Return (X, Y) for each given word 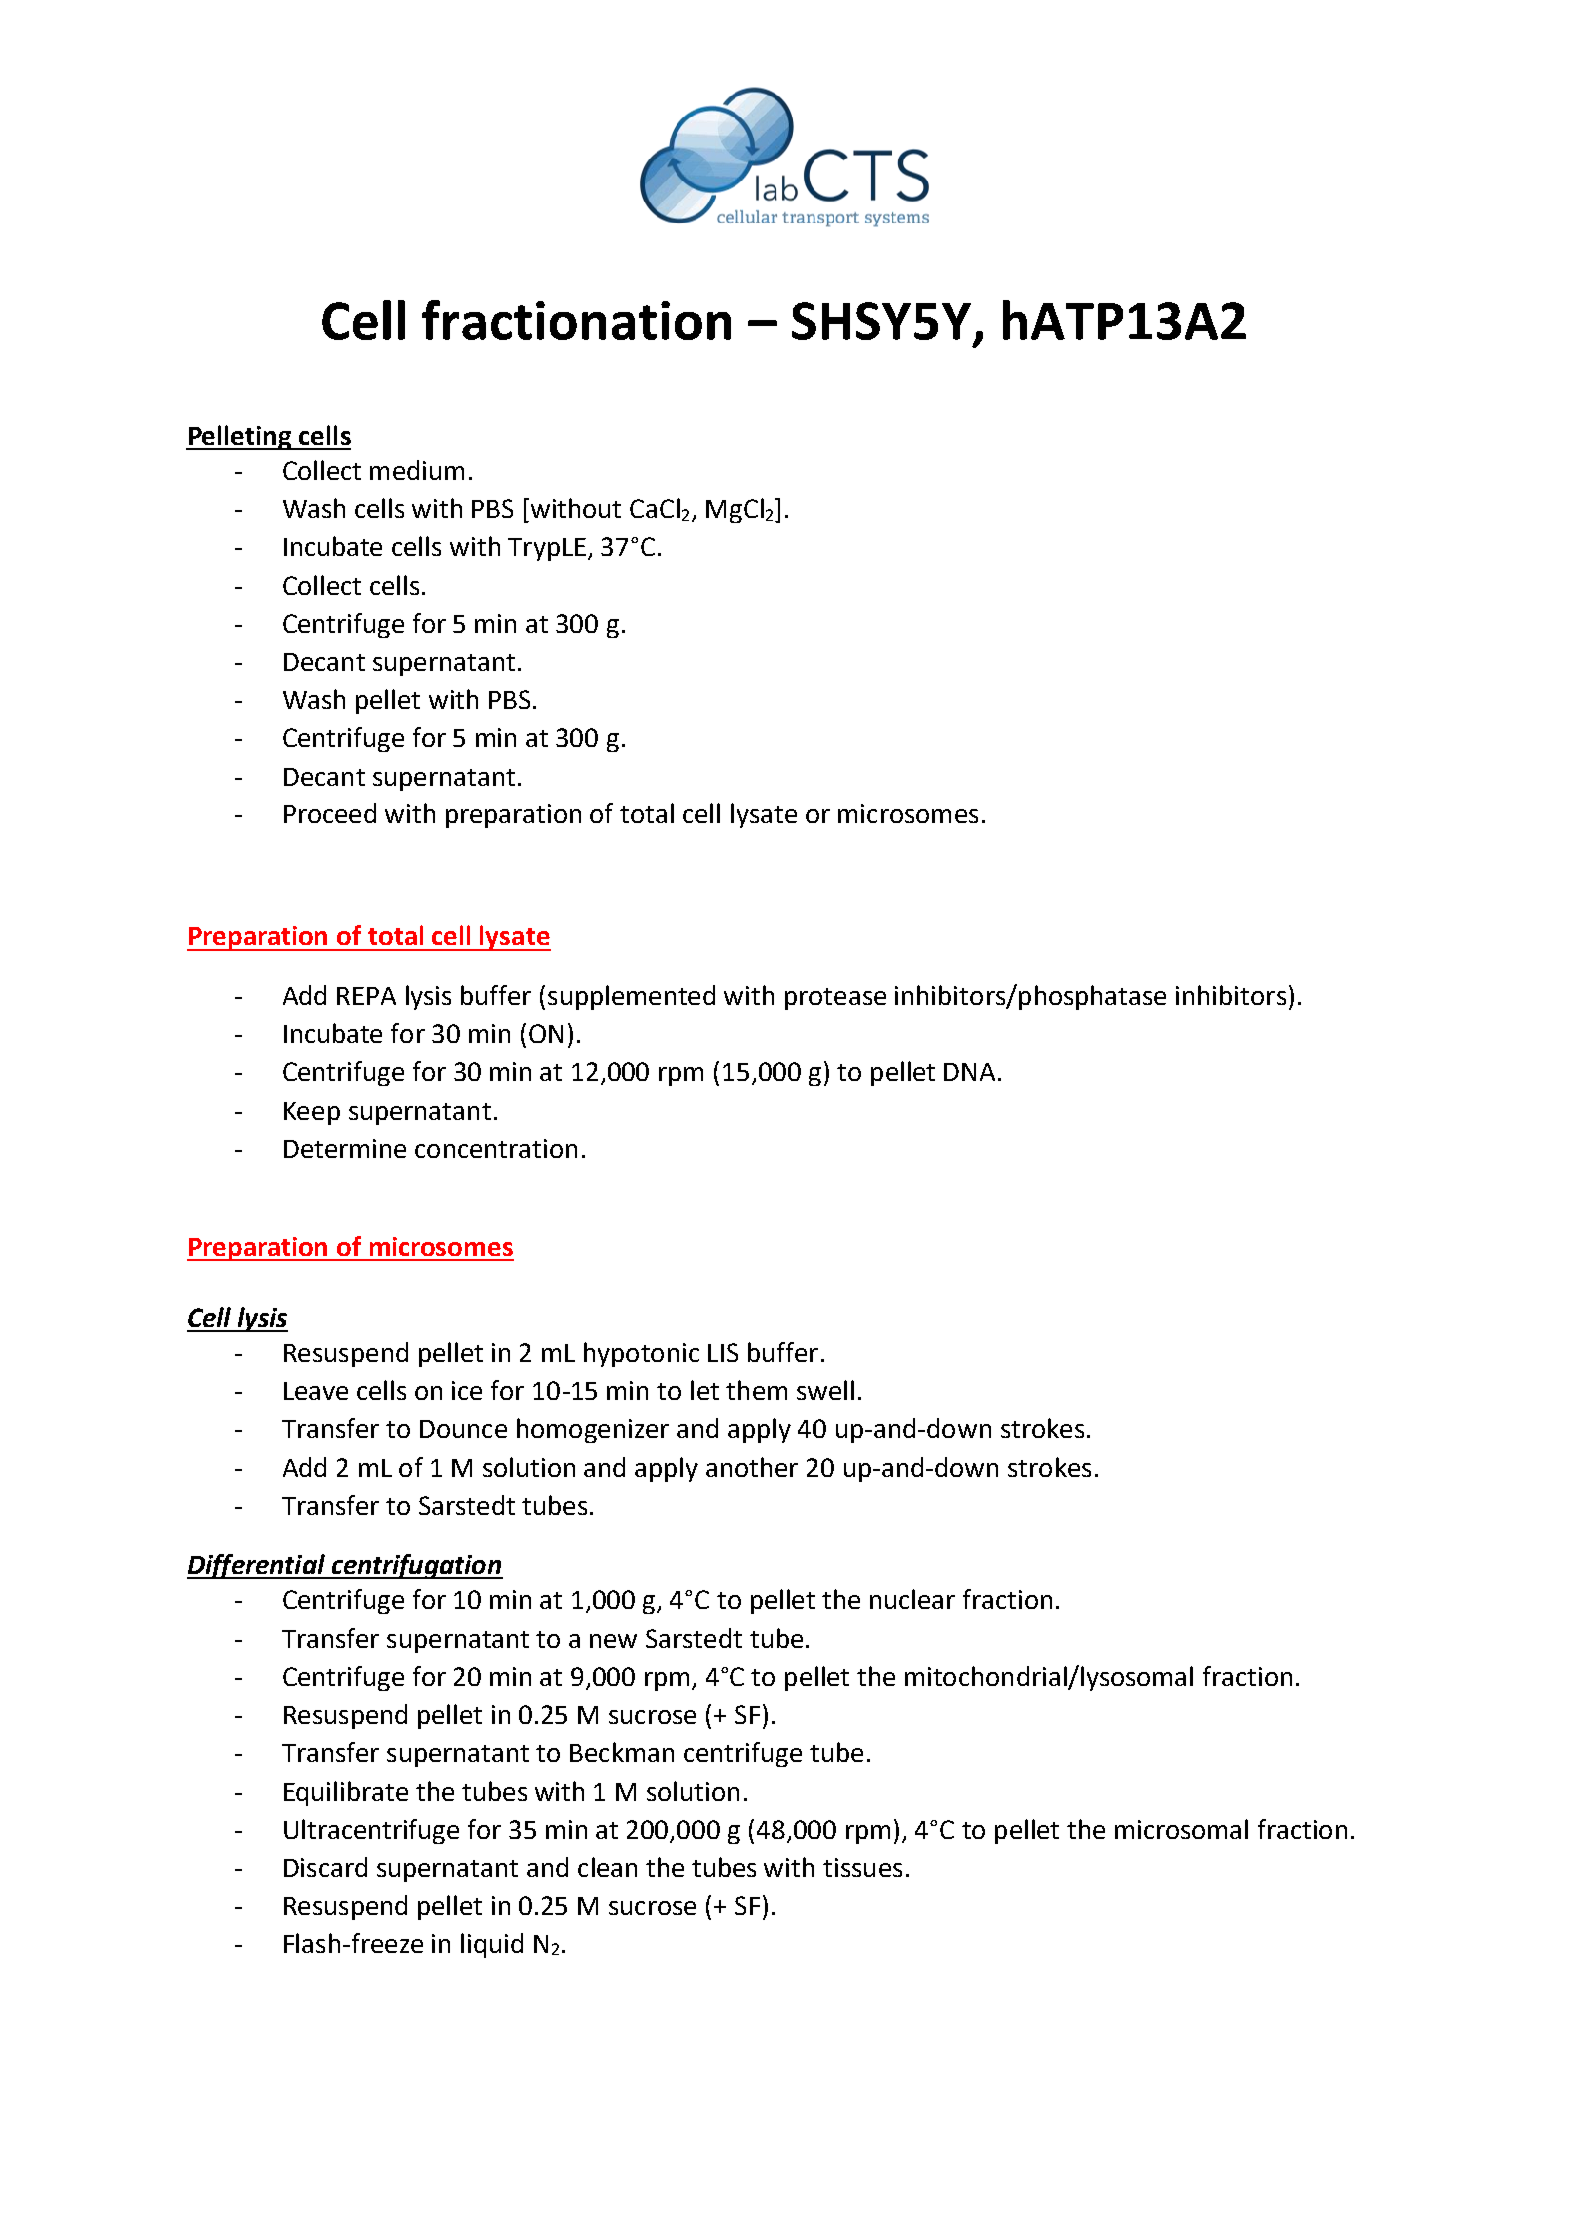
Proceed (330, 813)
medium (417, 470)
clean (607, 1867)
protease (835, 999)
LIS (723, 1352)
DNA (969, 1072)
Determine (345, 1148)
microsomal (1181, 1829)
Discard (325, 1867)
